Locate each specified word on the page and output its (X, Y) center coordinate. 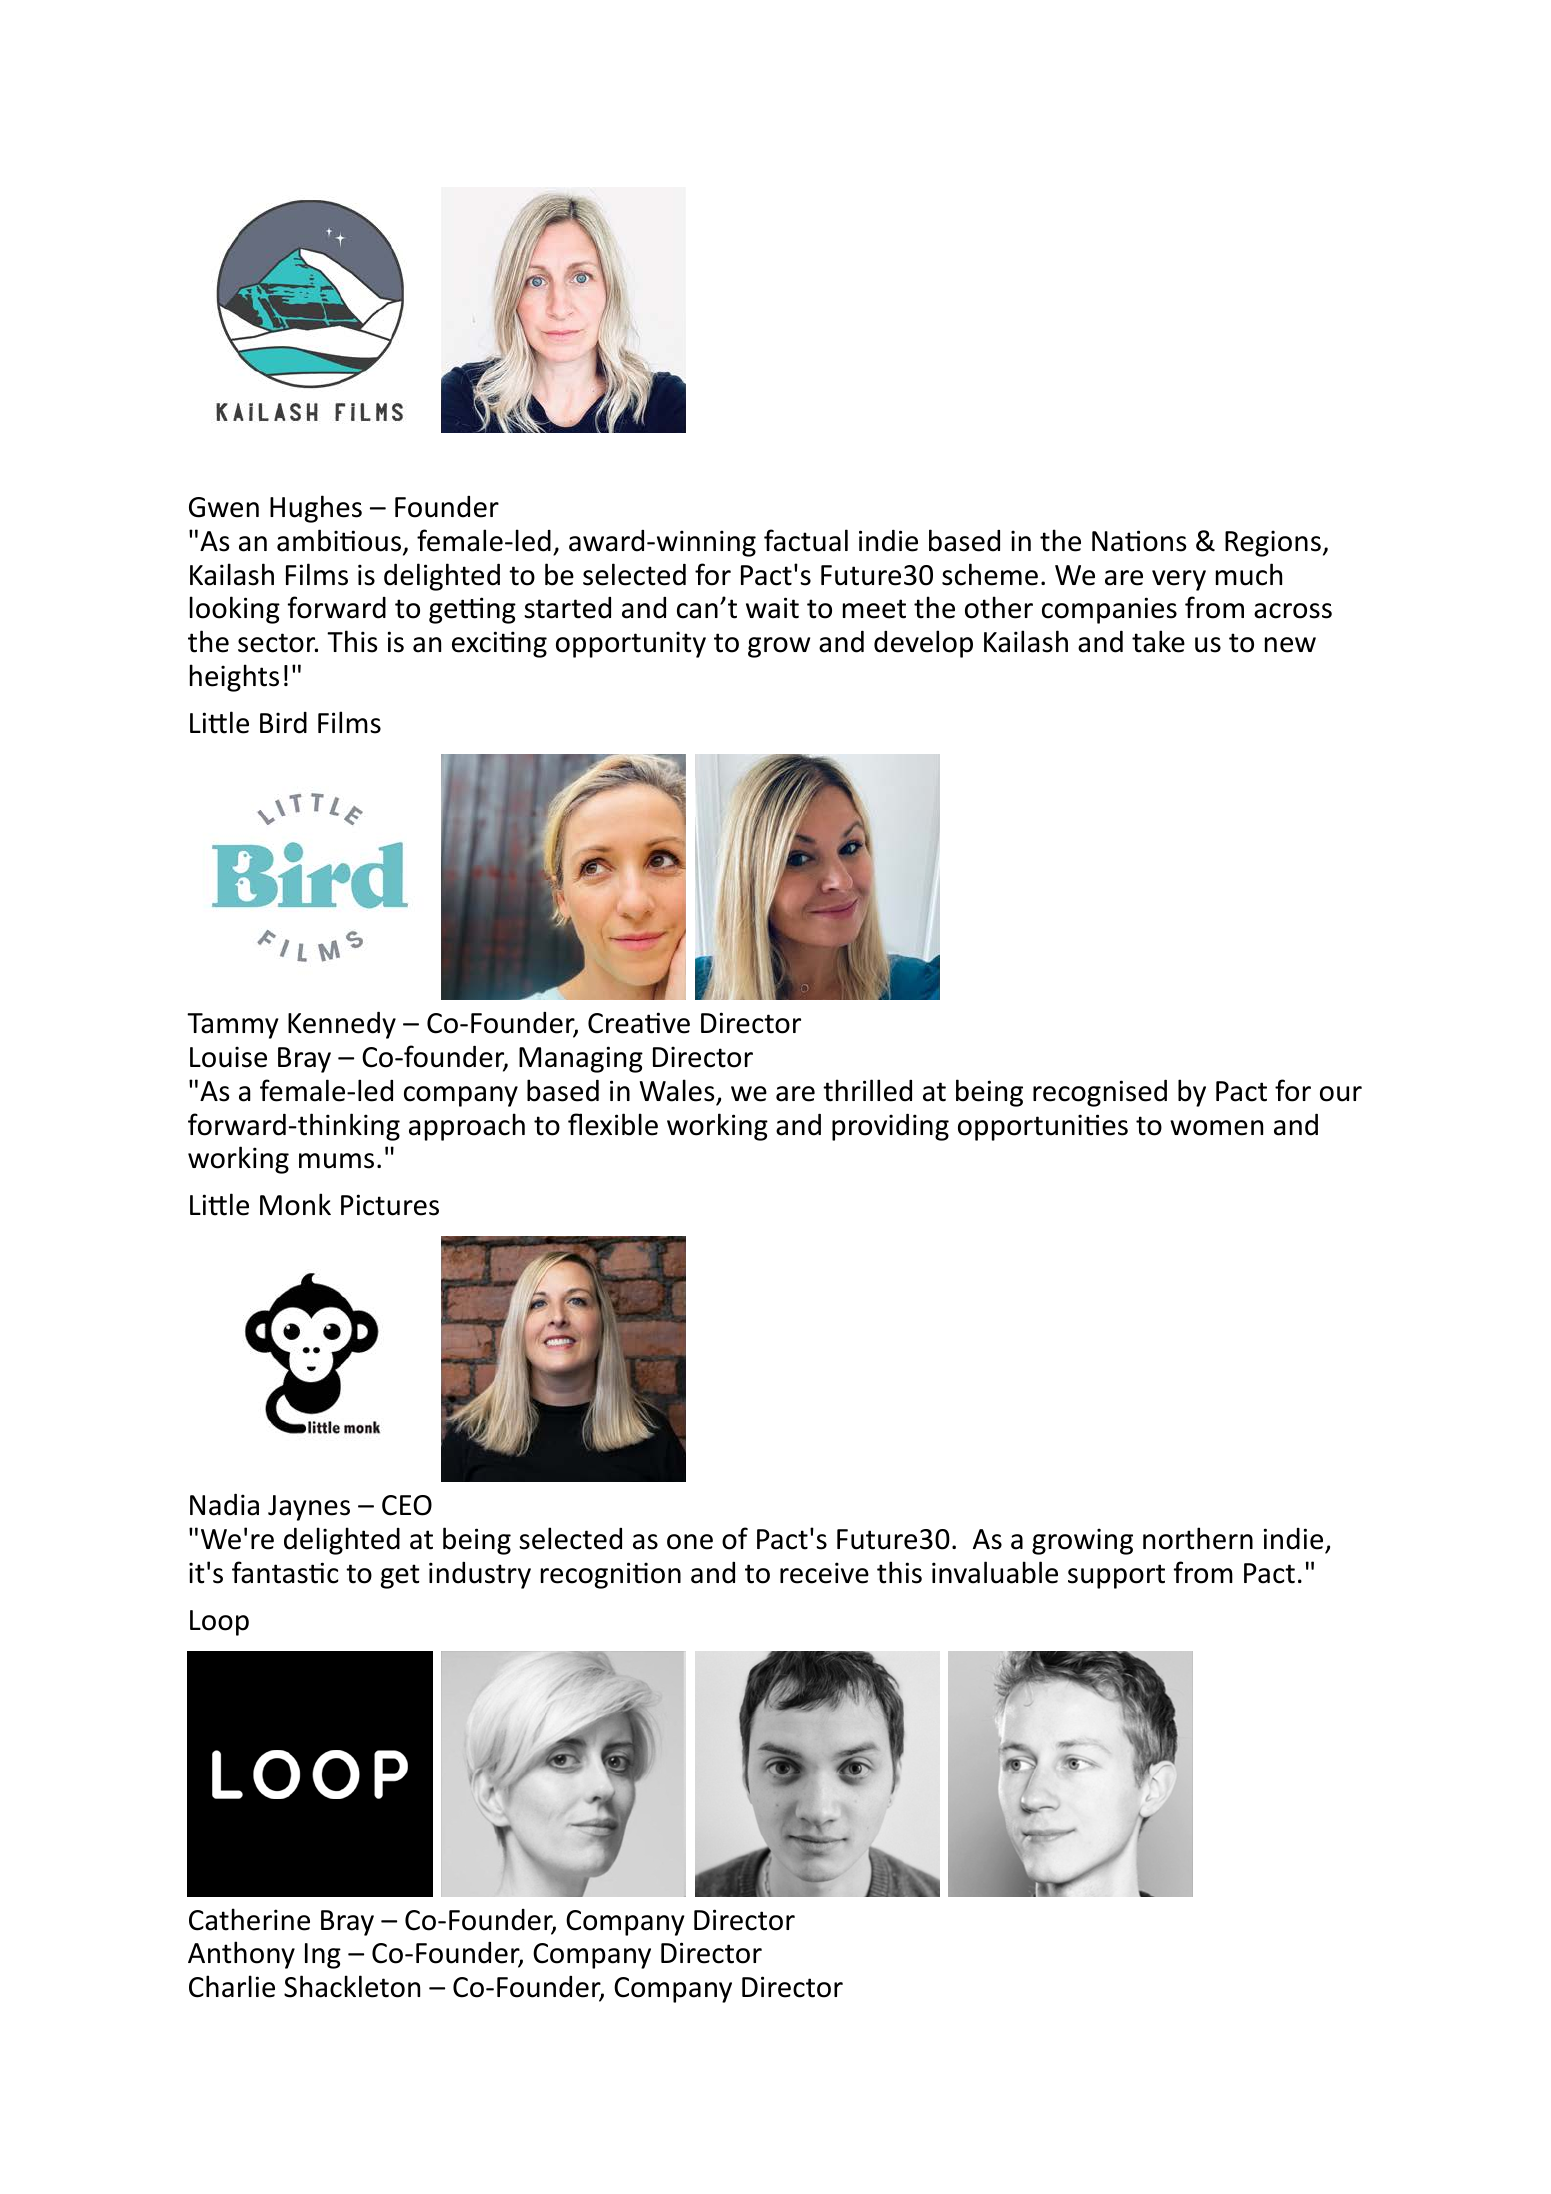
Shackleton (352, 1986)
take (1158, 641)
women (1216, 1128)
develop (923, 644)
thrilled (867, 1090)
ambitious (339, 540)
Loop (219, 1623)
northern (1198, 1538)
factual (806, 540)
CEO (407, 1505)
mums (336, 1161)
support (1116, 1576)
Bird (283, 723)
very (1179, 580)
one (690, 1542)
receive (824, 1573)
